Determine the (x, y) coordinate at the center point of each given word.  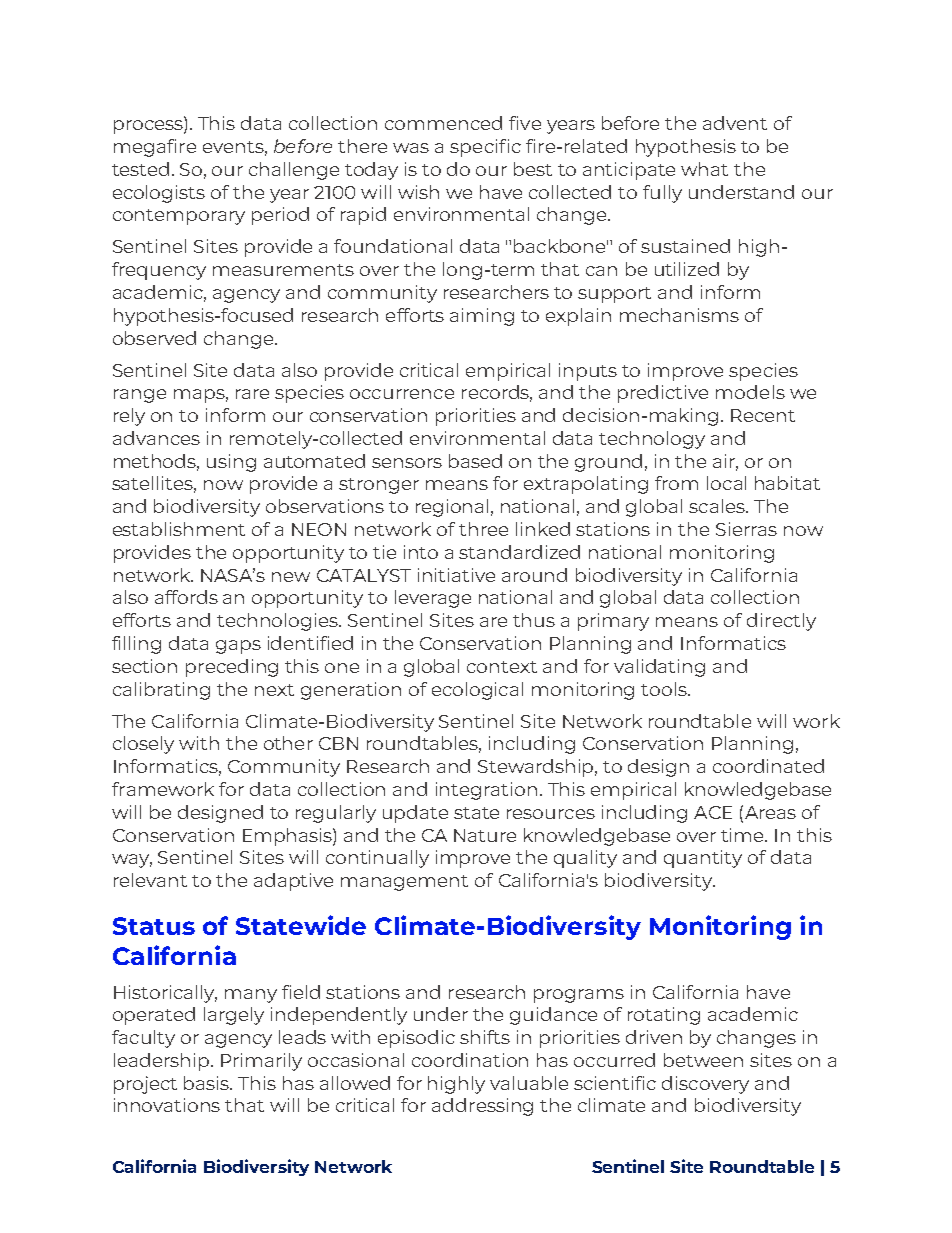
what (704, 169)
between (703, 1060)
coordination (470, 1060)
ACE (713, 812)
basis (208, 1083)
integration (486, 791)
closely (143, 745)
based (475, 461)
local (726, 483)
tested (140, 169)
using (231, 463)
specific (485, 148)
